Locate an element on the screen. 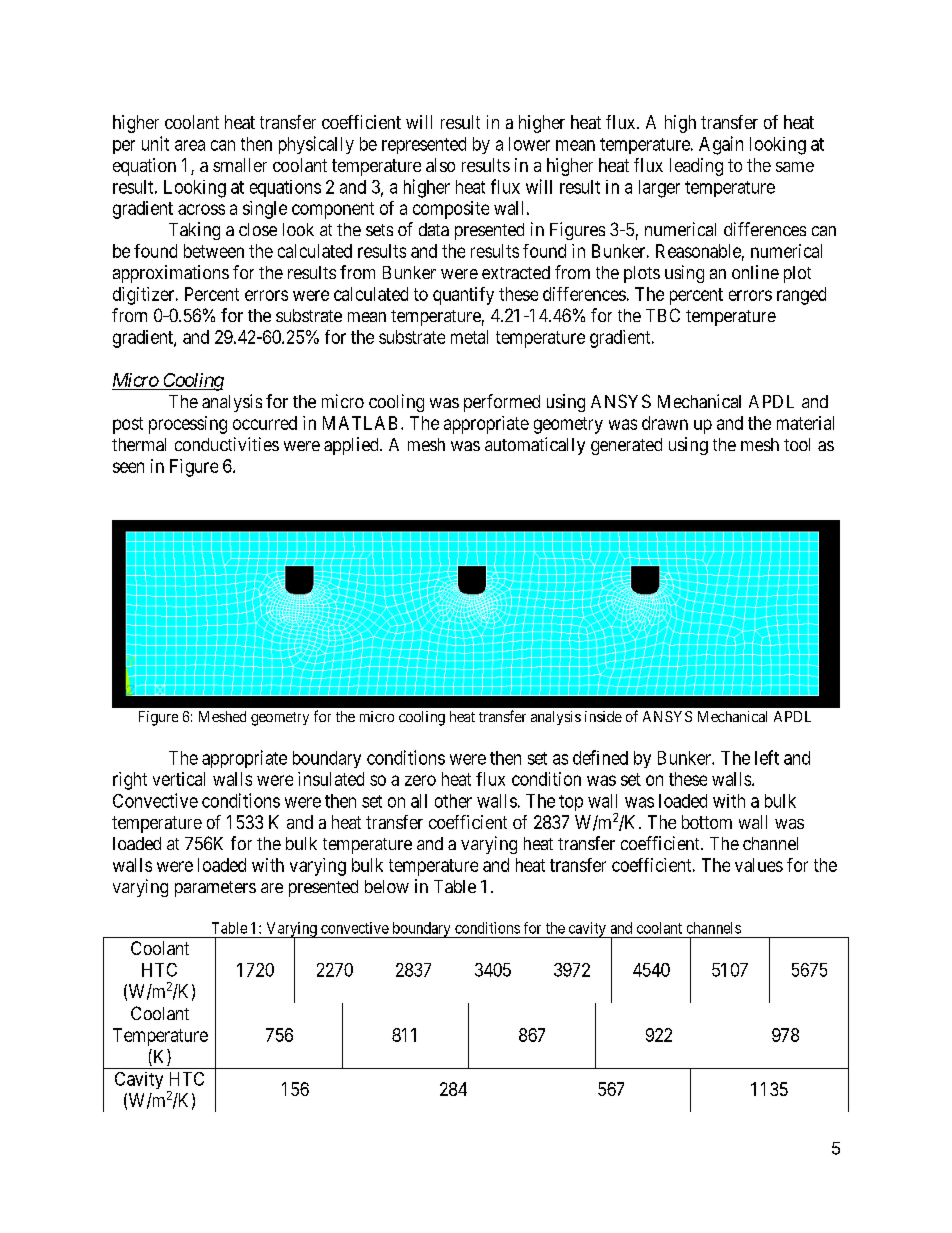 The image size is (952, 1233). smaller is located at coordinates (240, 165).
